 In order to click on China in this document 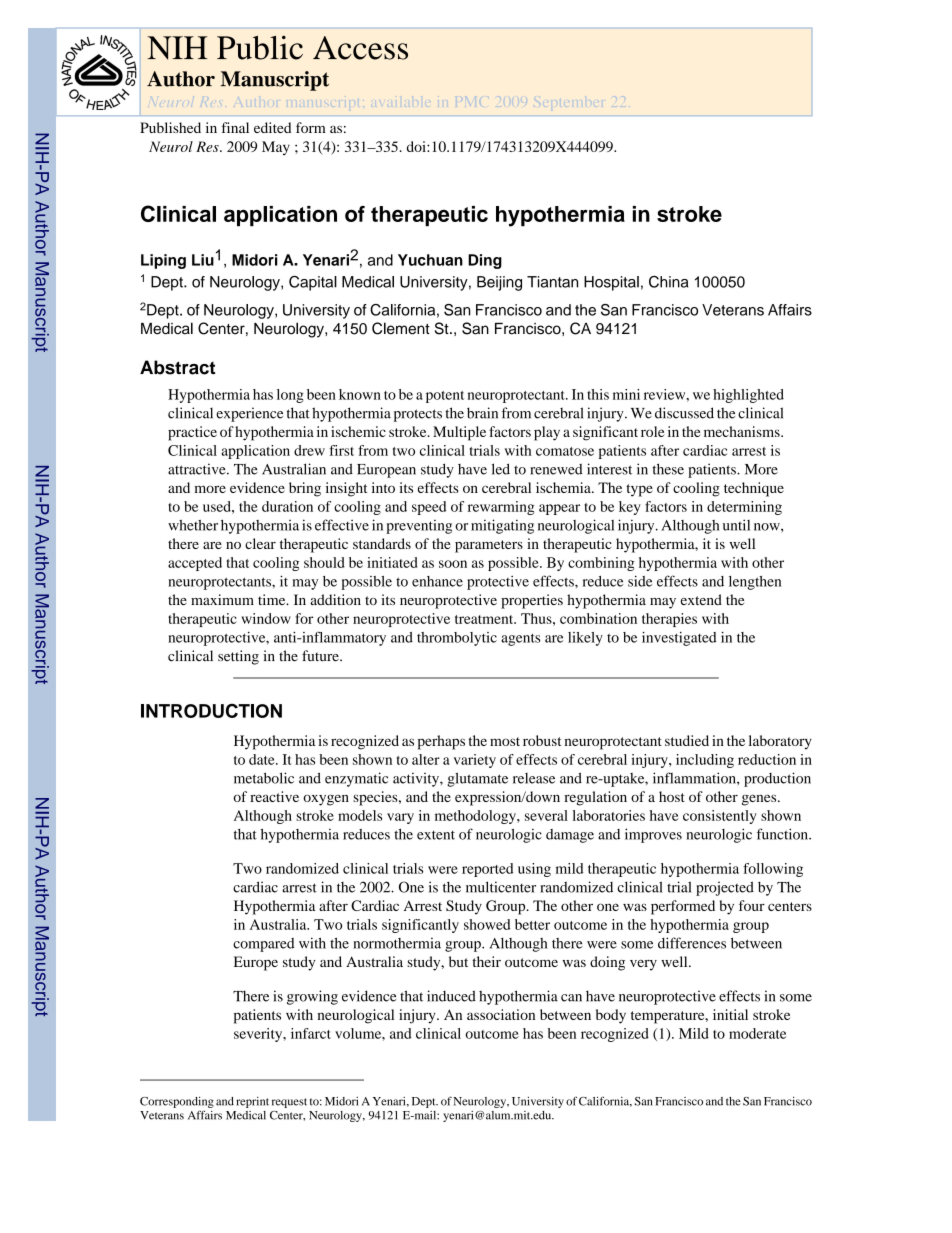, I will do `click(668, 282)`.
